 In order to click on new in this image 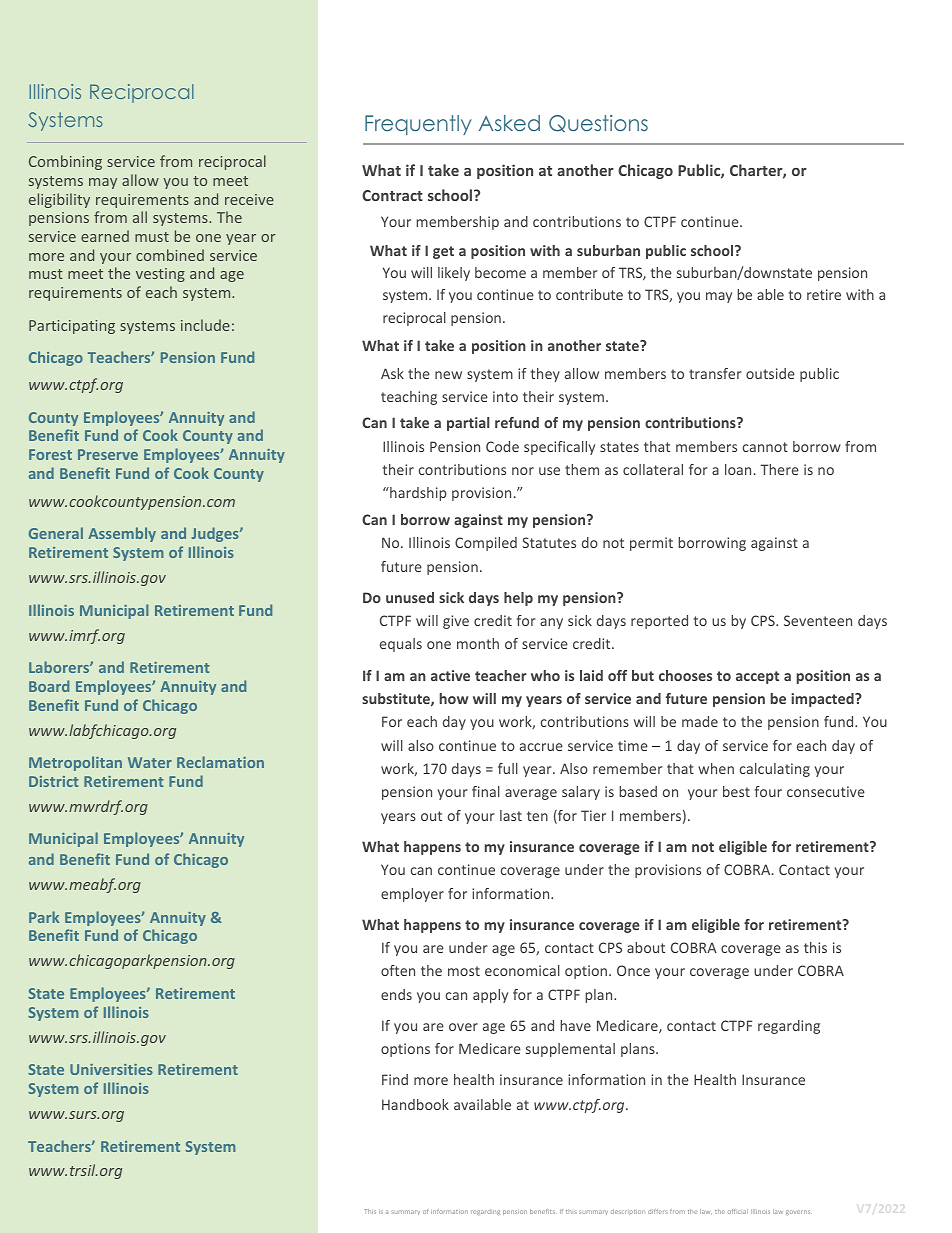, I will do `click(448, 375)`.
